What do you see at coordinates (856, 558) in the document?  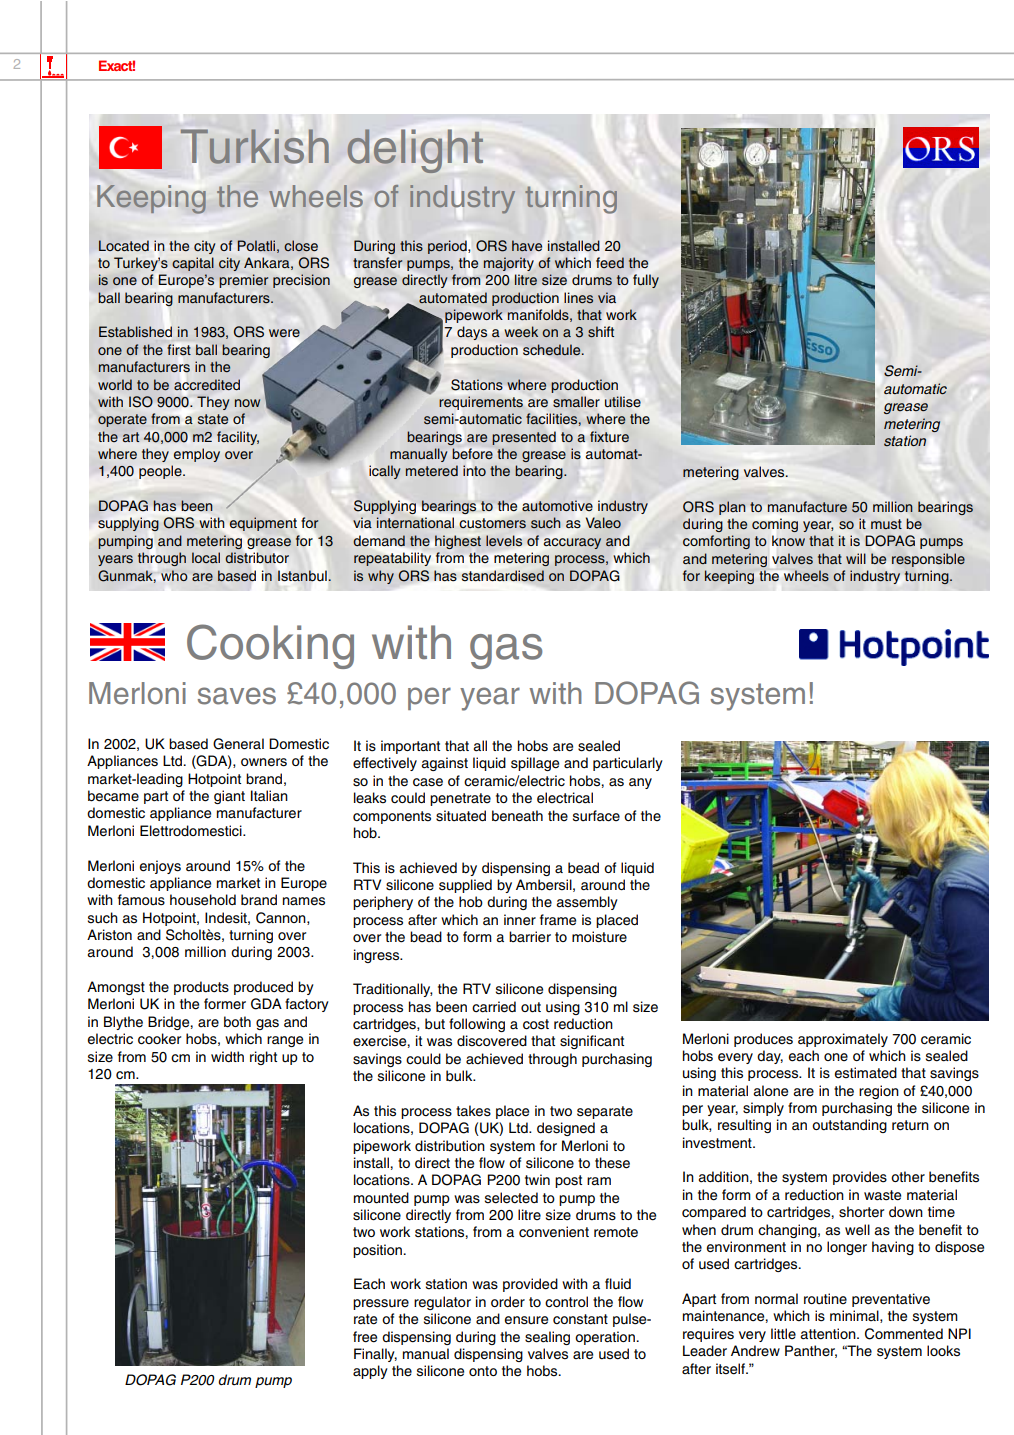 I see `will` at bounding box center [856, 558].
